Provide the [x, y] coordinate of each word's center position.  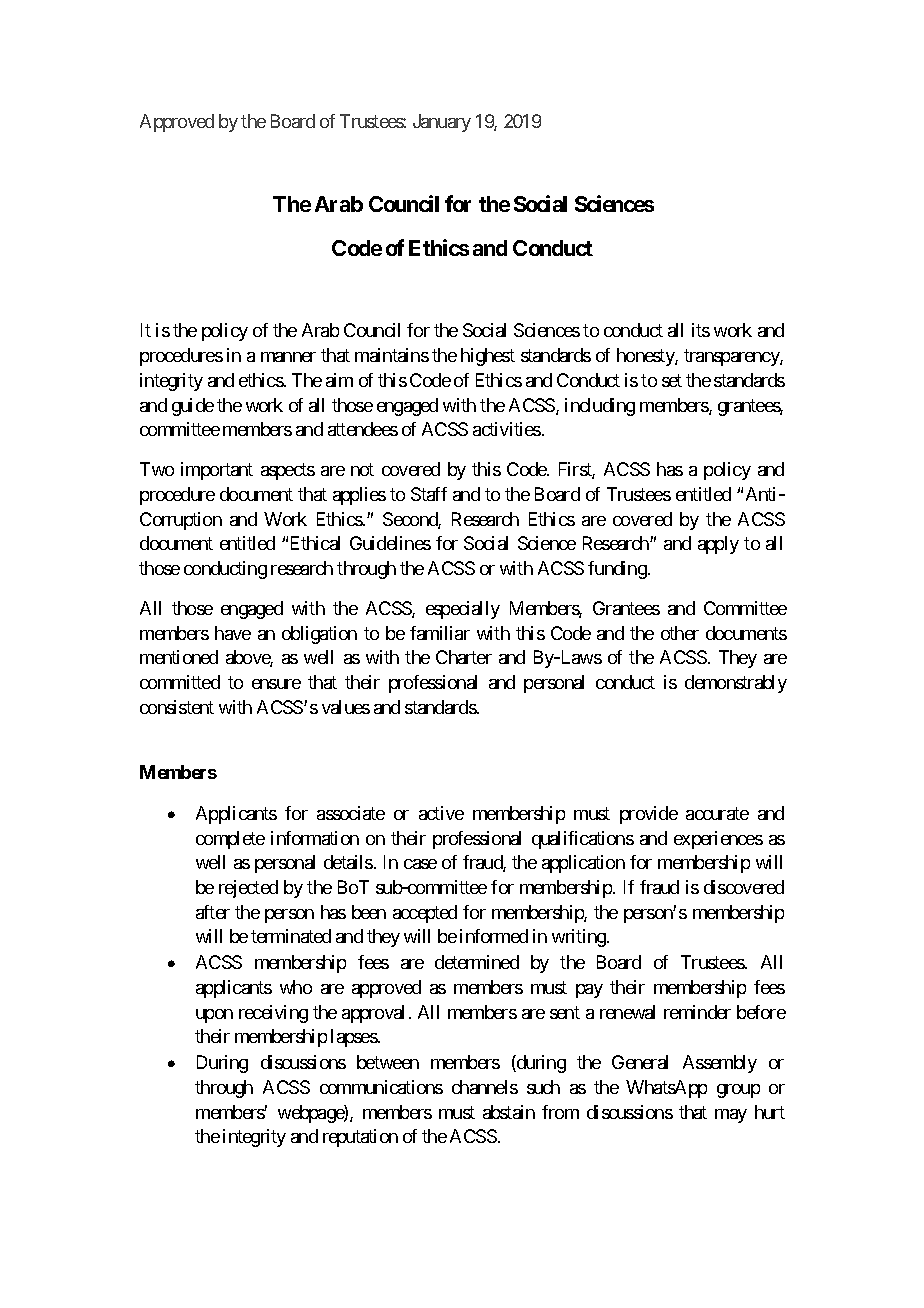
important [217, 471]
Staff [429, 494]
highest [488, 357]
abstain [509, 1112]
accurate [717, 813]
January [442, 123]
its [701, 330]
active [441, 813]
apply [718, 545]
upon [214, 1016]
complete [230, 840]
